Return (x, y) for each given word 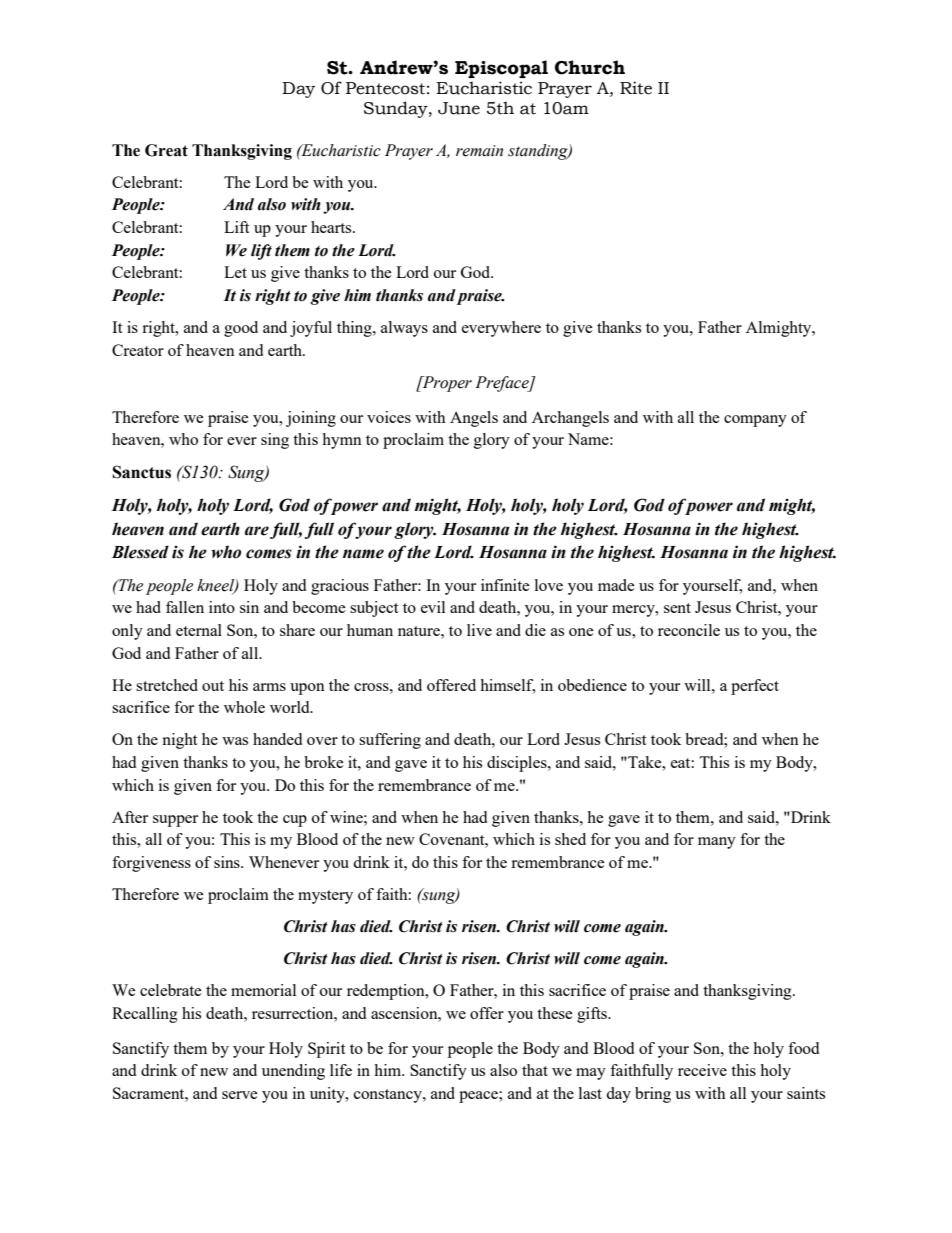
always (404, 329)
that (535, 1070)
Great (166, 150)
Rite (636, 88)
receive (702, 1070)
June (459, 108)
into (222, 607)
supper (175, 821)
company (755, 421)
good (241, 329)
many (717, 843)
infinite (505, 585)
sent (677, 608)
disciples (518, 764)
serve (240, 1095)
